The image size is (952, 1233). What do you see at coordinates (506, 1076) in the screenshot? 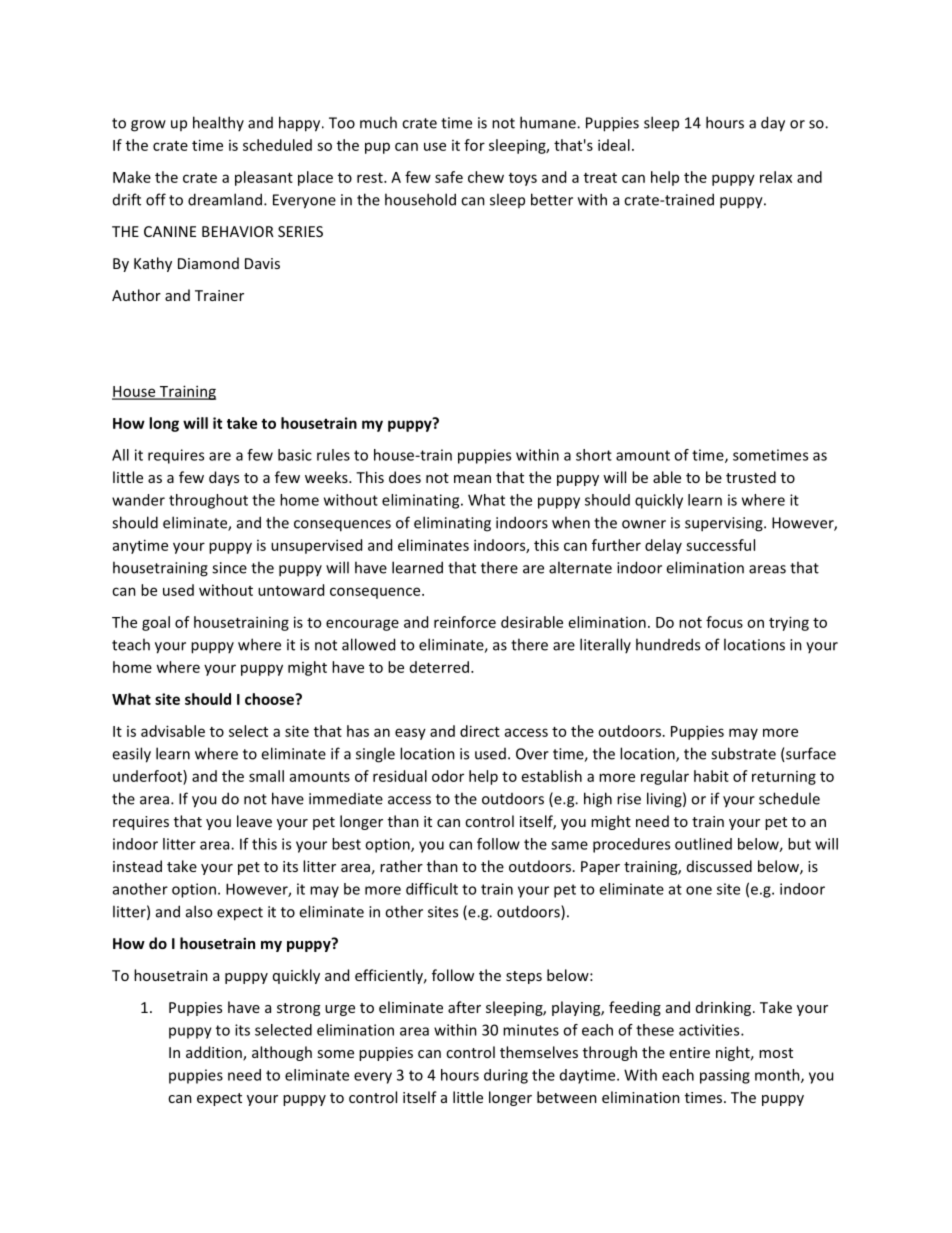
I see `during` at bounding box center [506, 1076].
